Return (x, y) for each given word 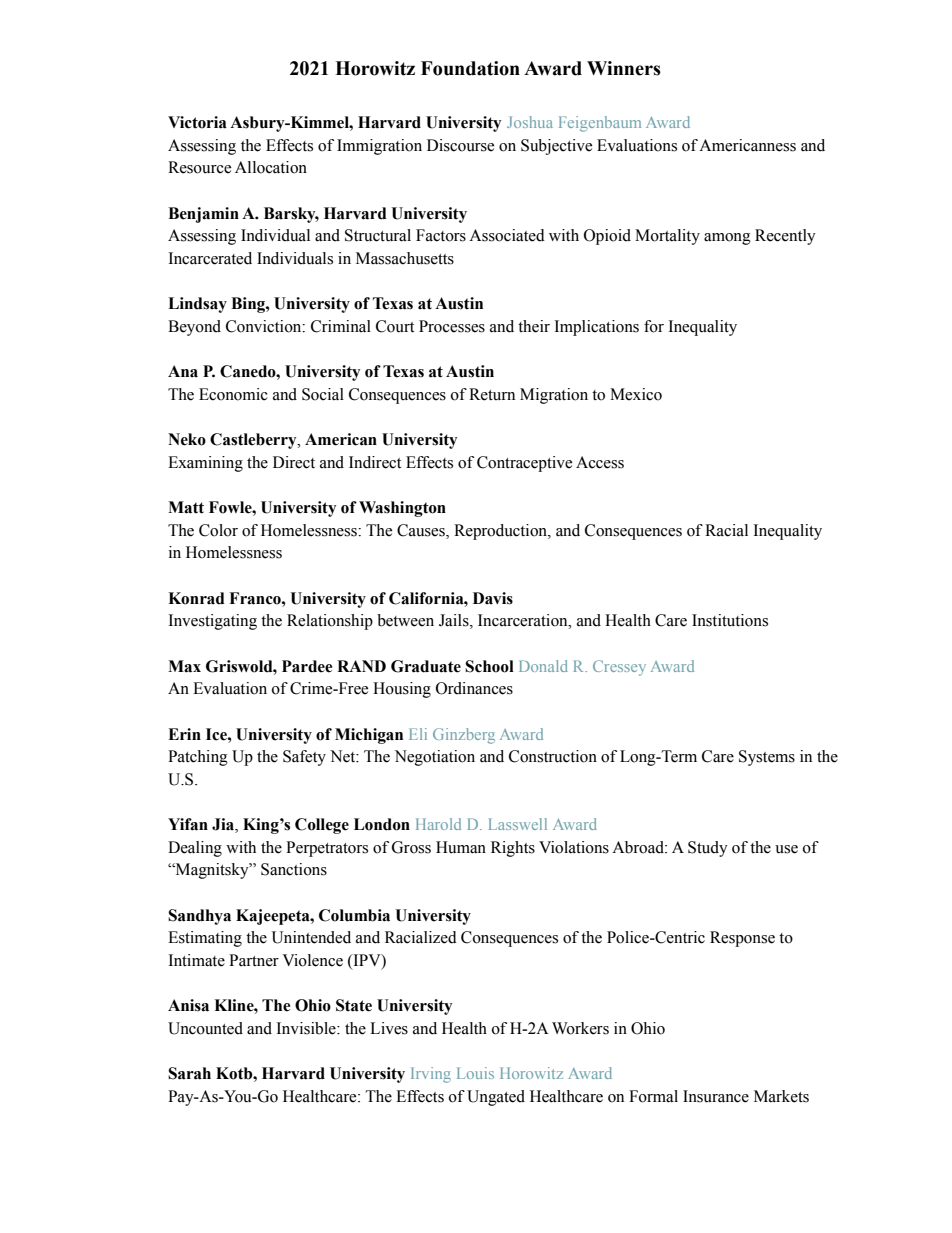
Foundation (470, 68)
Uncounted (205, 1028)
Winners (624, 68)
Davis (493, 598)
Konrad (196, 598)
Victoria (197, 122)
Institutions (730, 620)
